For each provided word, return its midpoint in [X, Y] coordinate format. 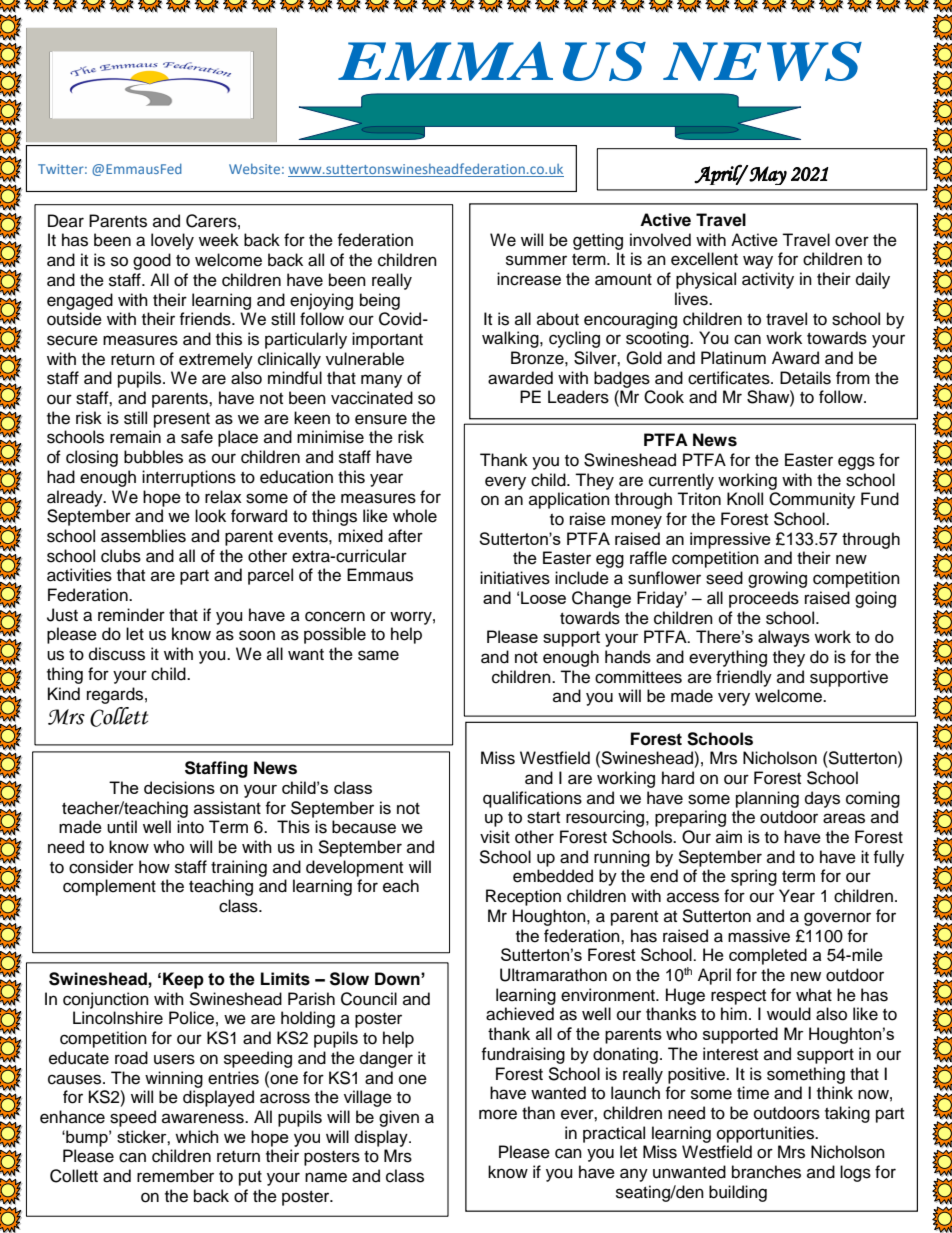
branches [766, 1172]
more [498, 1114]
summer [536, 260]
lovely [172, 241]
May [768, 175]
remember [175, 1176]
